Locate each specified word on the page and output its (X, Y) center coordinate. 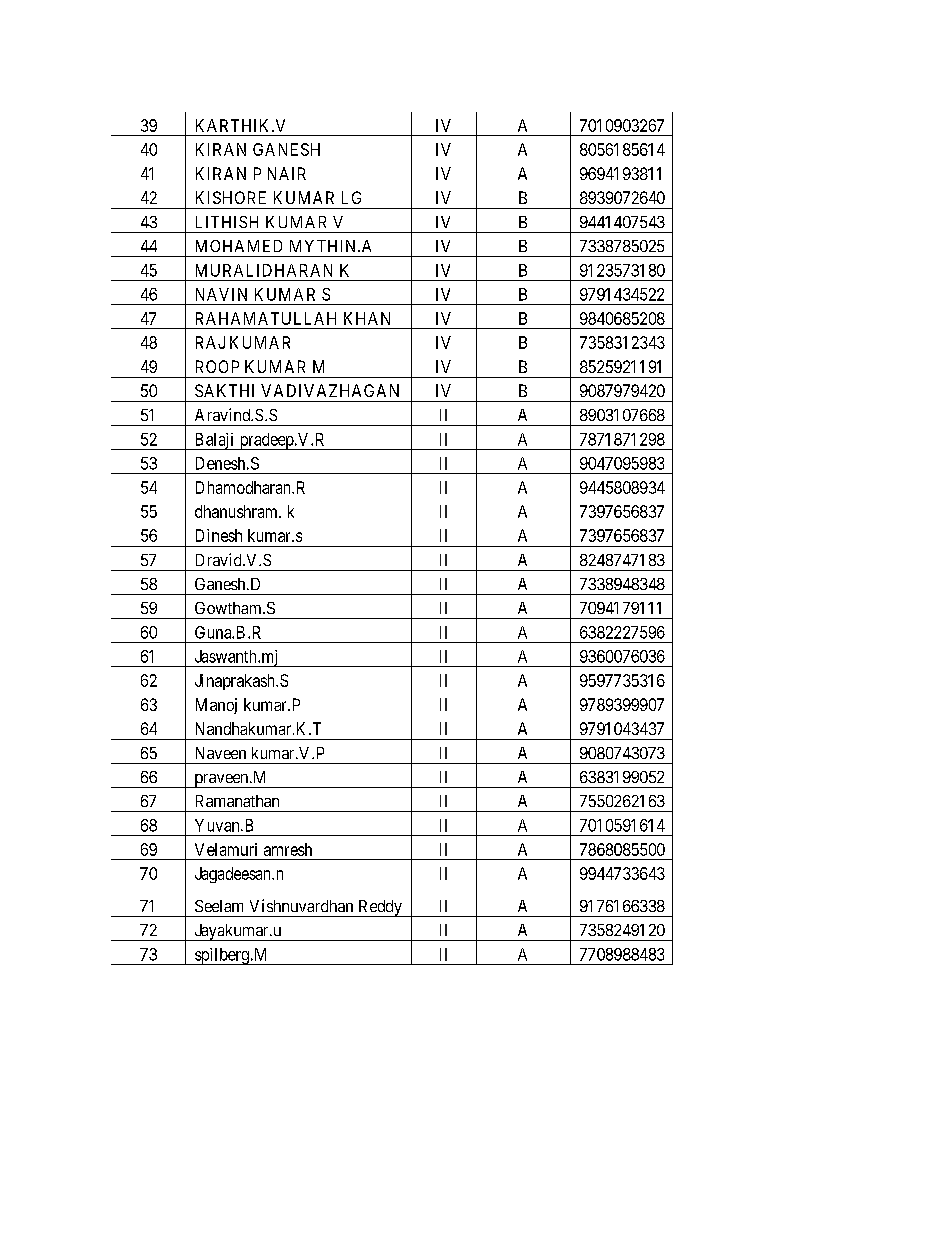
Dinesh (219, 535)
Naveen (221, 753)
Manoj (216, 706)
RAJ (210, 342)
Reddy (380, 908)
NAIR (287, 173)
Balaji (214, 441)
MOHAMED (239, 246)
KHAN (367, 318)
